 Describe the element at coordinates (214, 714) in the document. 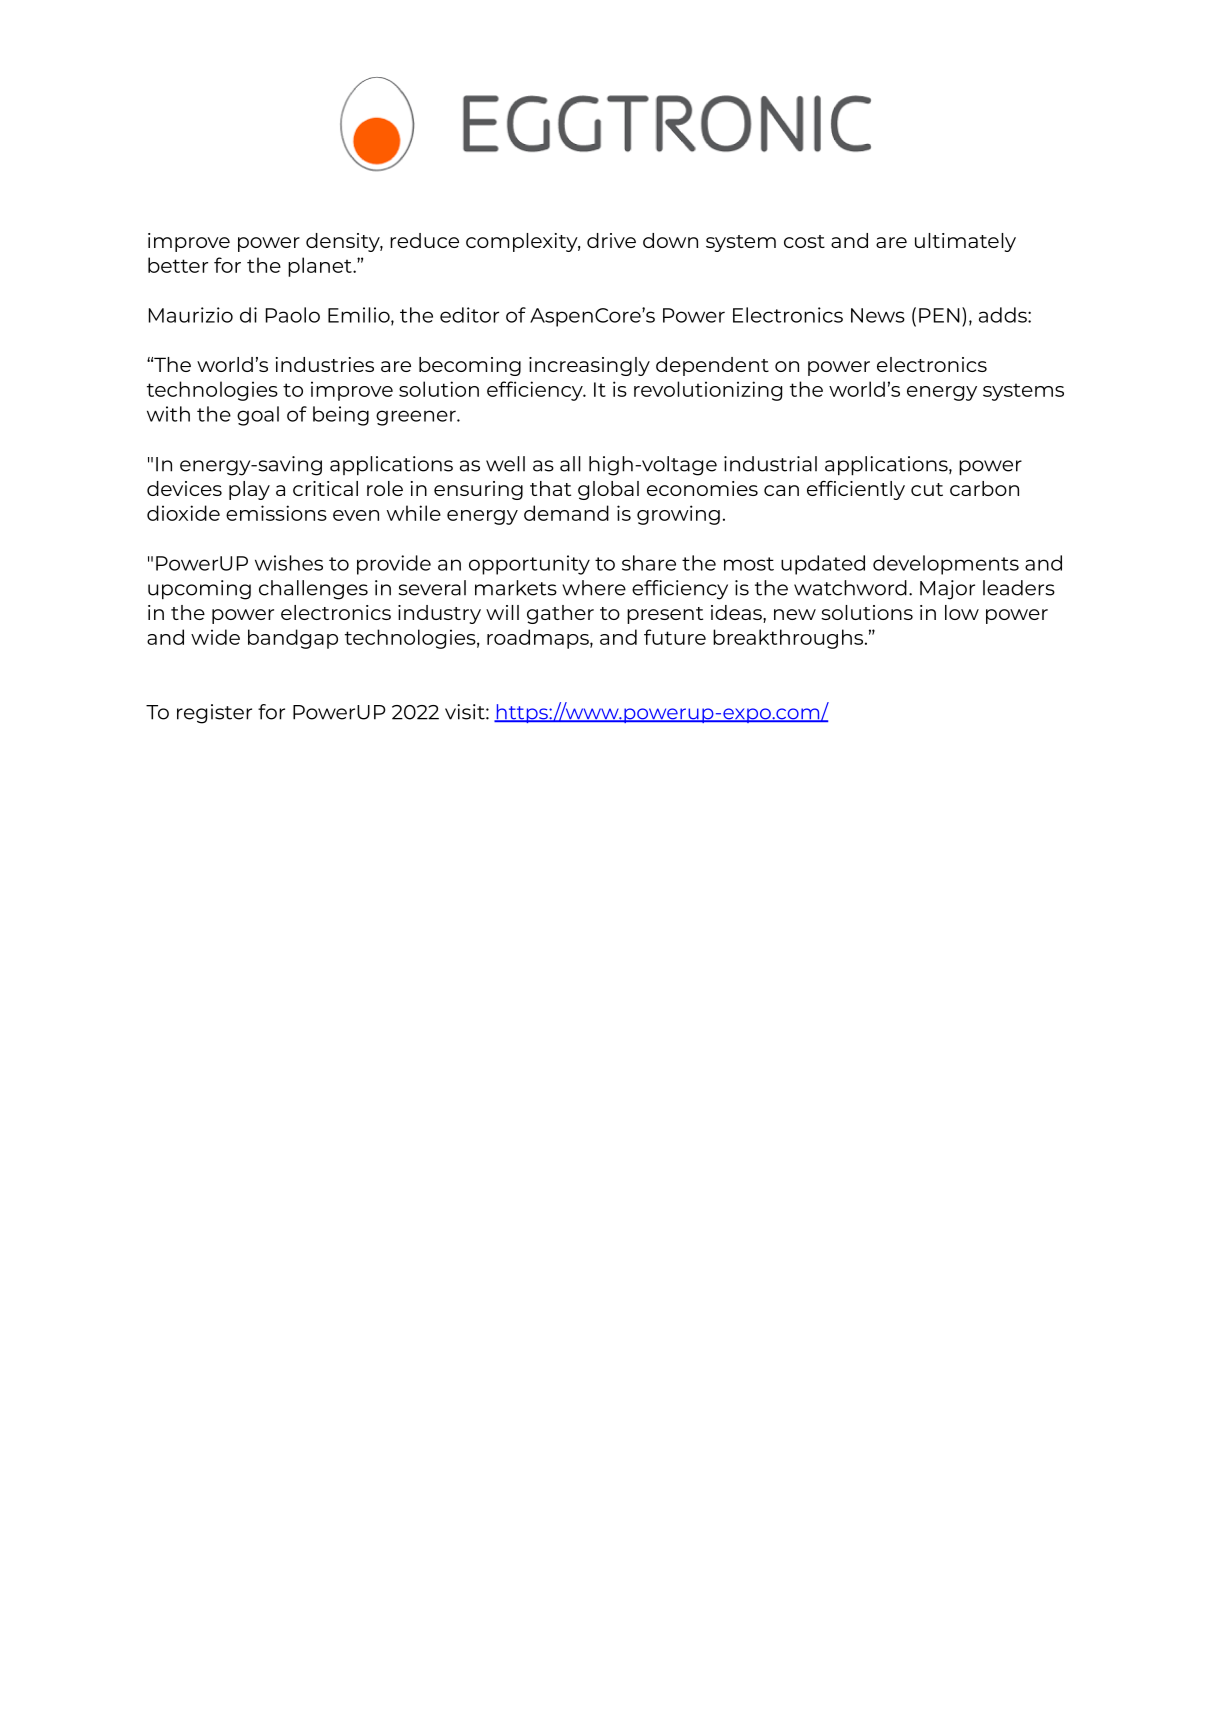

I see `register` at that location.
